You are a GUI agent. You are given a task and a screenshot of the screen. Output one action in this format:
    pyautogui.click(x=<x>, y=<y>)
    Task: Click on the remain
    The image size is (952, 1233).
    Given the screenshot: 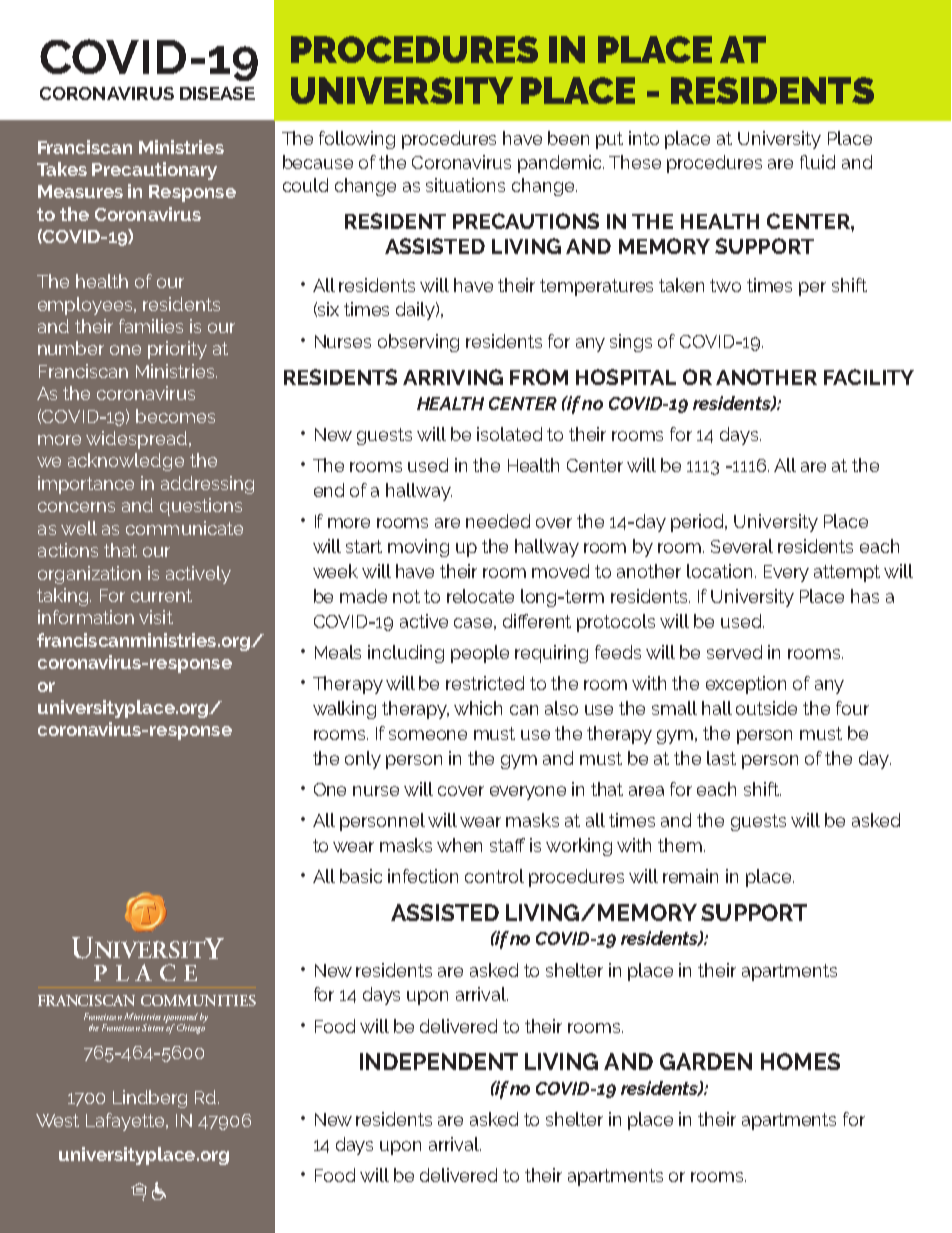 What is the action you would take?
    pyautogui.click(x=690, y=876)
